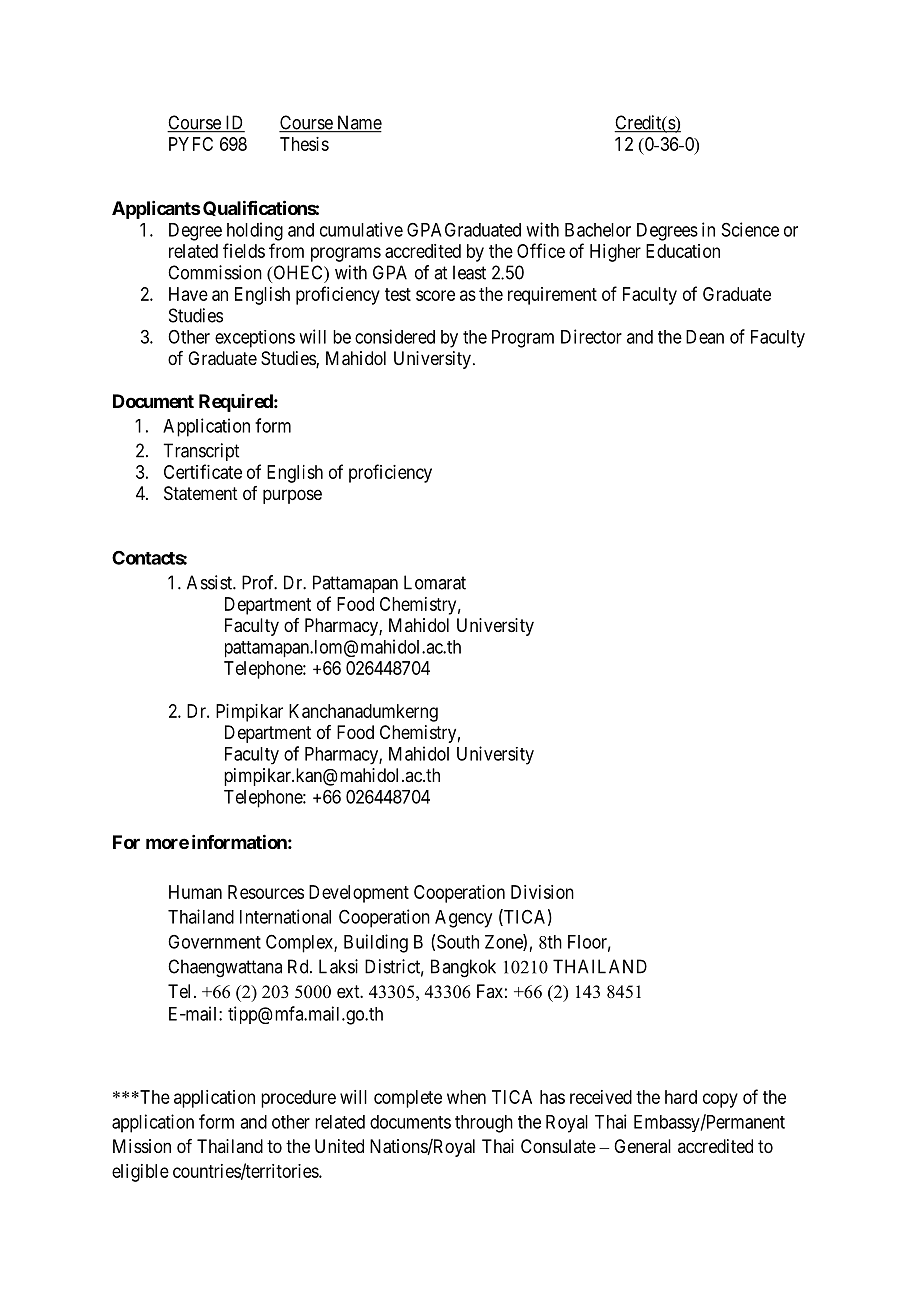 The height and width of the image is (1308, 924). I want to click on Division, so click(542, 892).
